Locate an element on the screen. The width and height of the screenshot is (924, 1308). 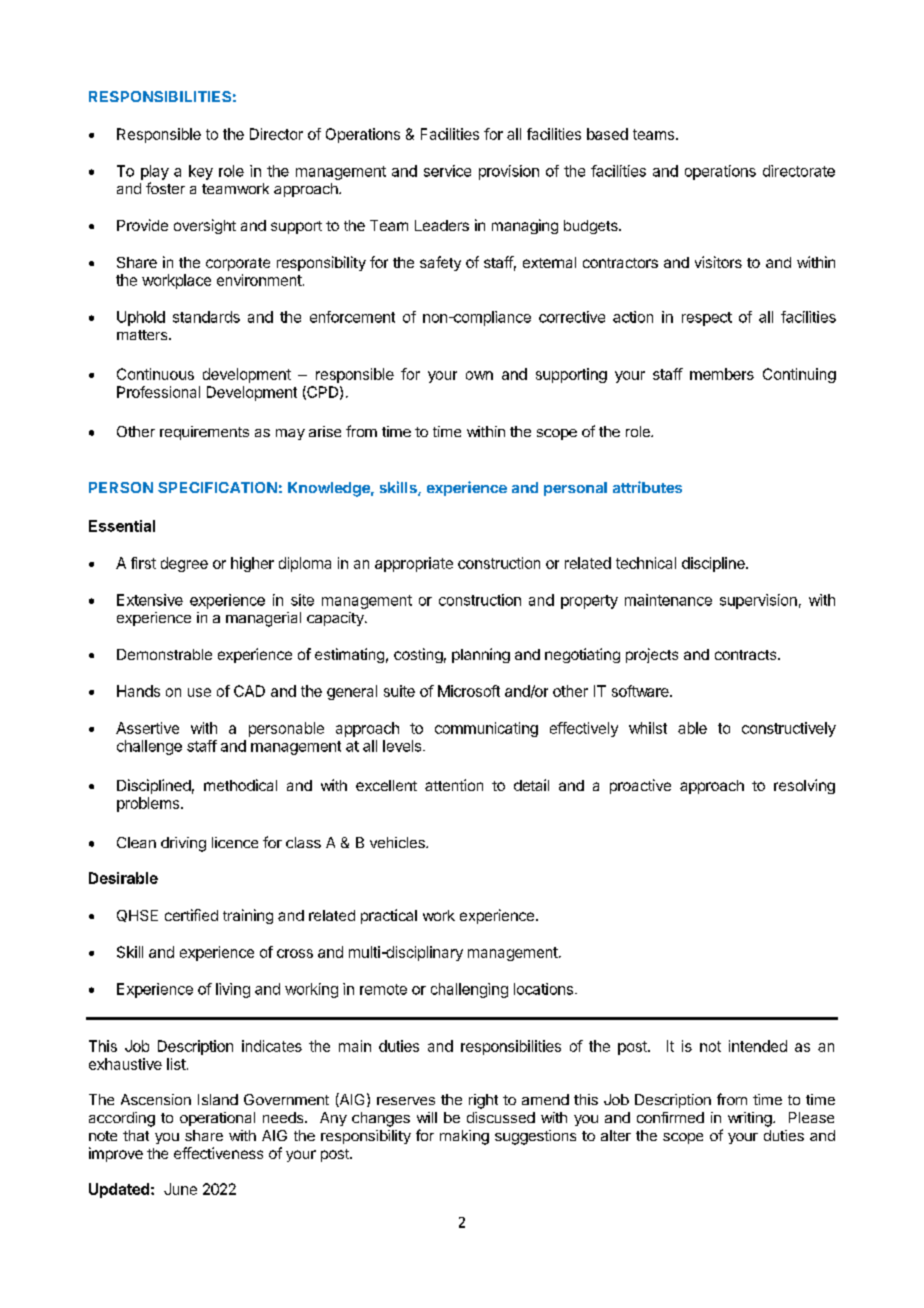
living is located at coordinates (233, 990).
